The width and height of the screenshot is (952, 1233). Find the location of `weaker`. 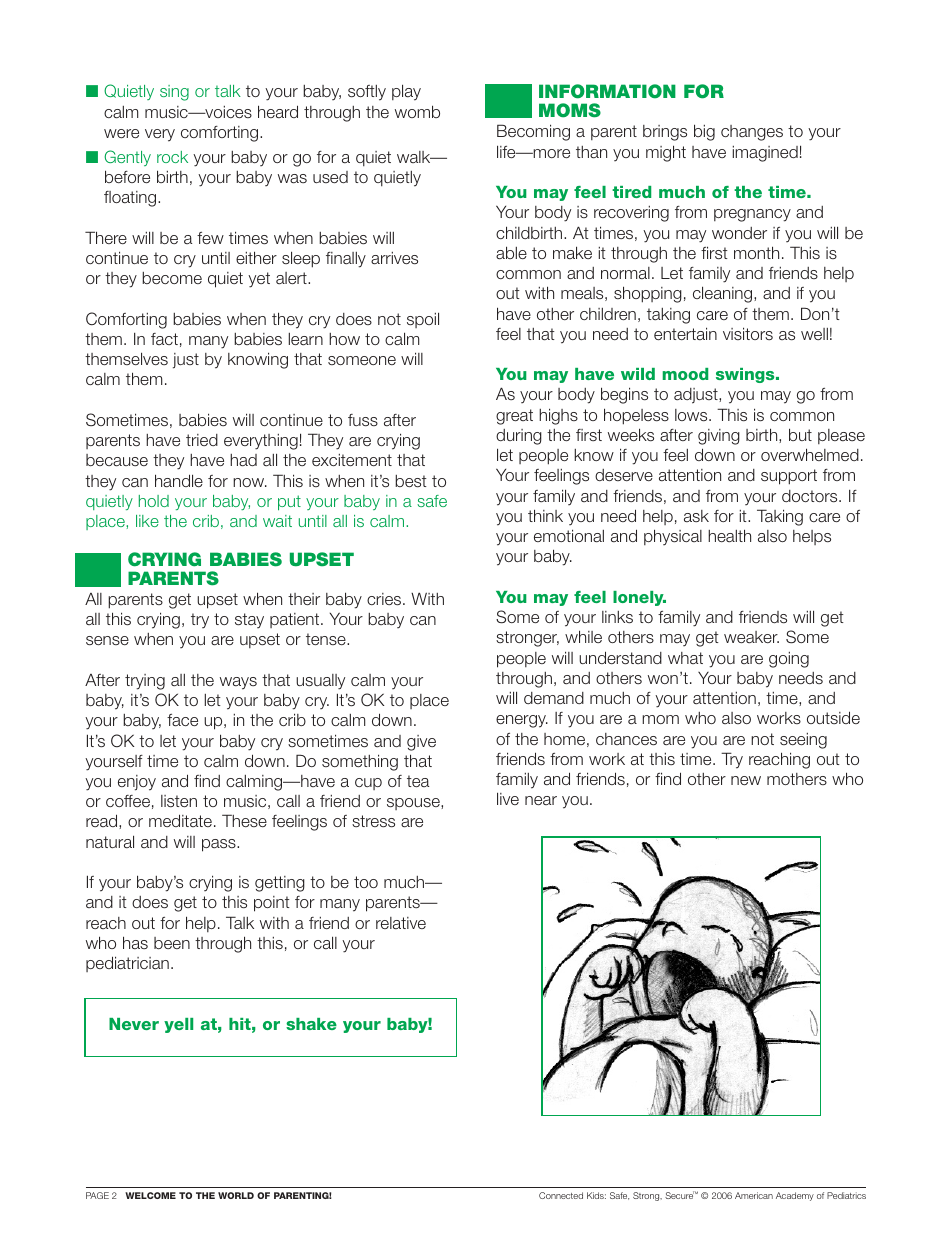

weaker is located at coordinates (751, 637).
